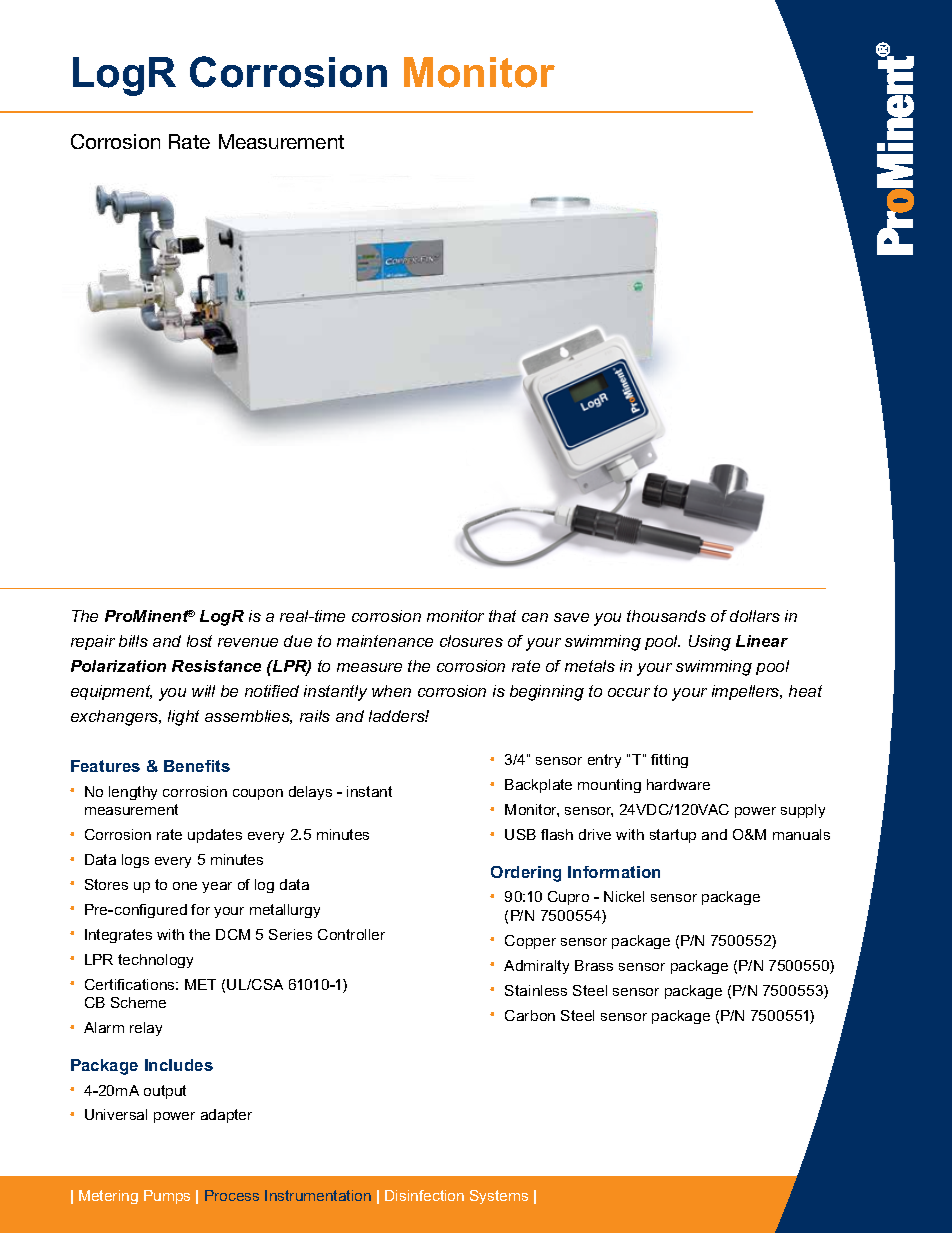 Image resolution: width=952 pixels, height=1233 pixels. Describe the element at coordinates (526, 874) in the document. I see `Ordering` at that location.
